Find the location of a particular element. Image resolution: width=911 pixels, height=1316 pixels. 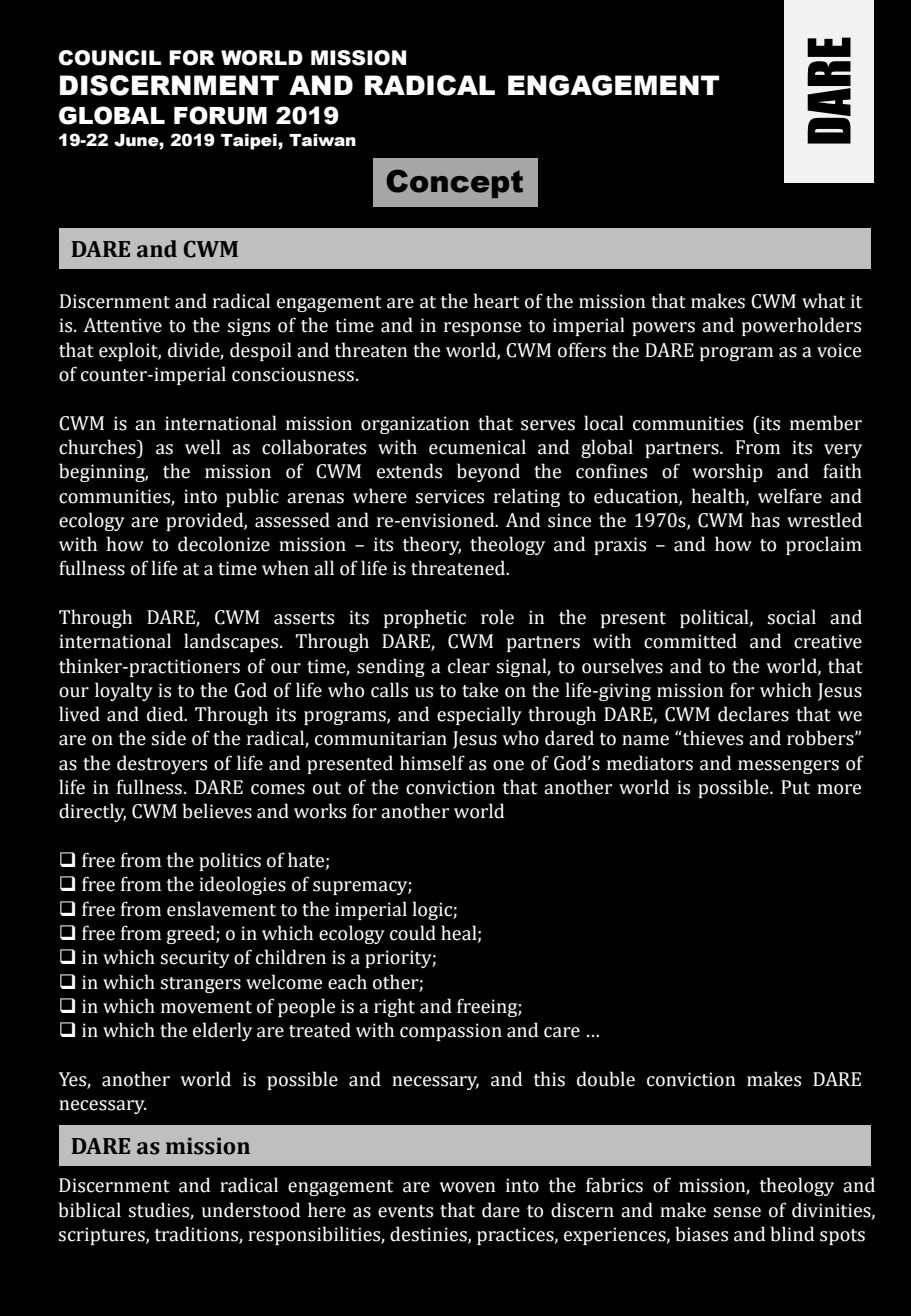

what is located at coordinates (823, 301).
